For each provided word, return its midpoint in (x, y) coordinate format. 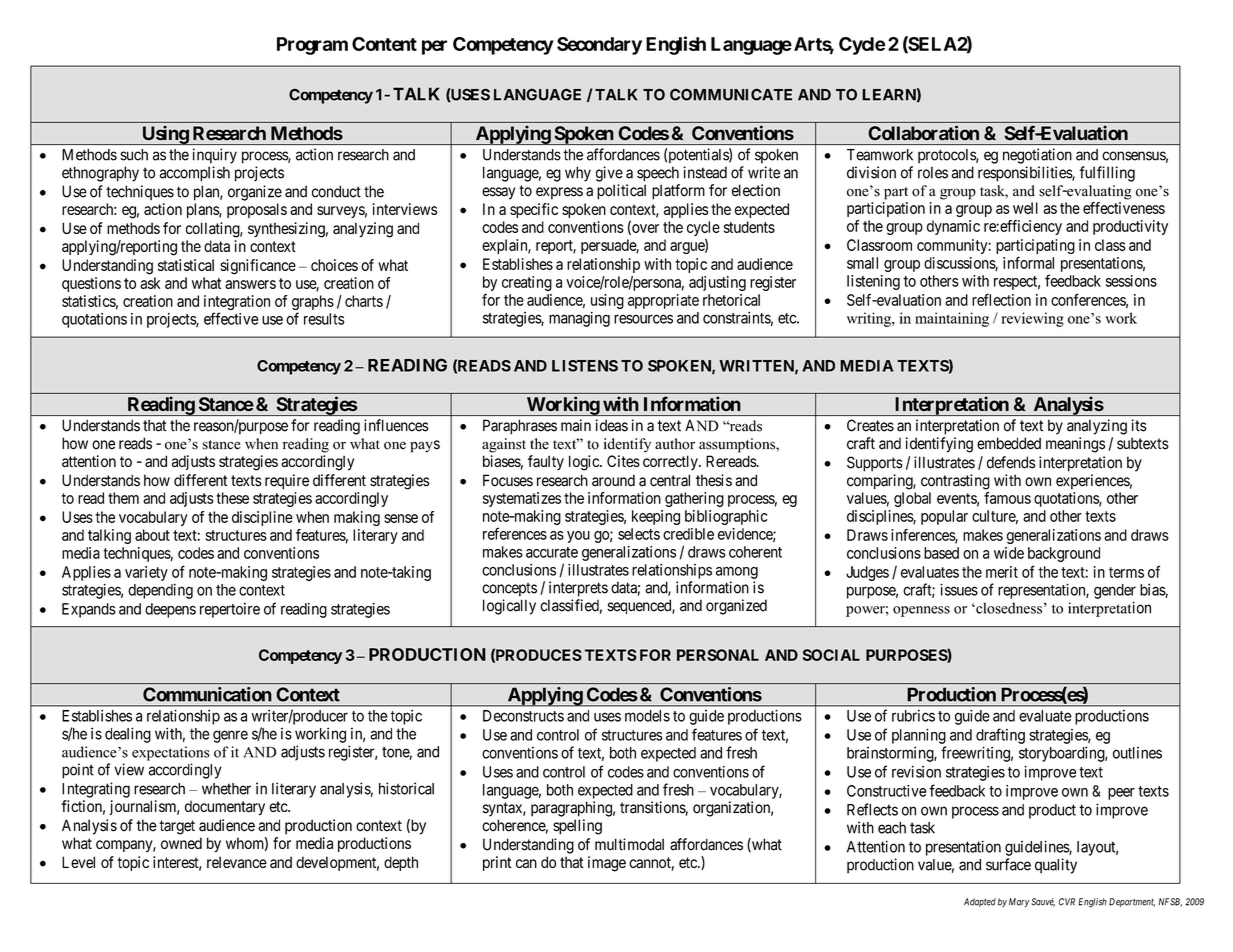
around (613, 480)
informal (1028, 262)
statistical (186, 265)
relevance (237, 862)
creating (527, 283)
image (607, 864)
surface (1008, 864)
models (647, 716)
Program (312, 46)
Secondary (599, 46)
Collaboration (923, 133)
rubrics (913, 715)
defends (1011, 462)
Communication (207, 694)
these (232, 498)
